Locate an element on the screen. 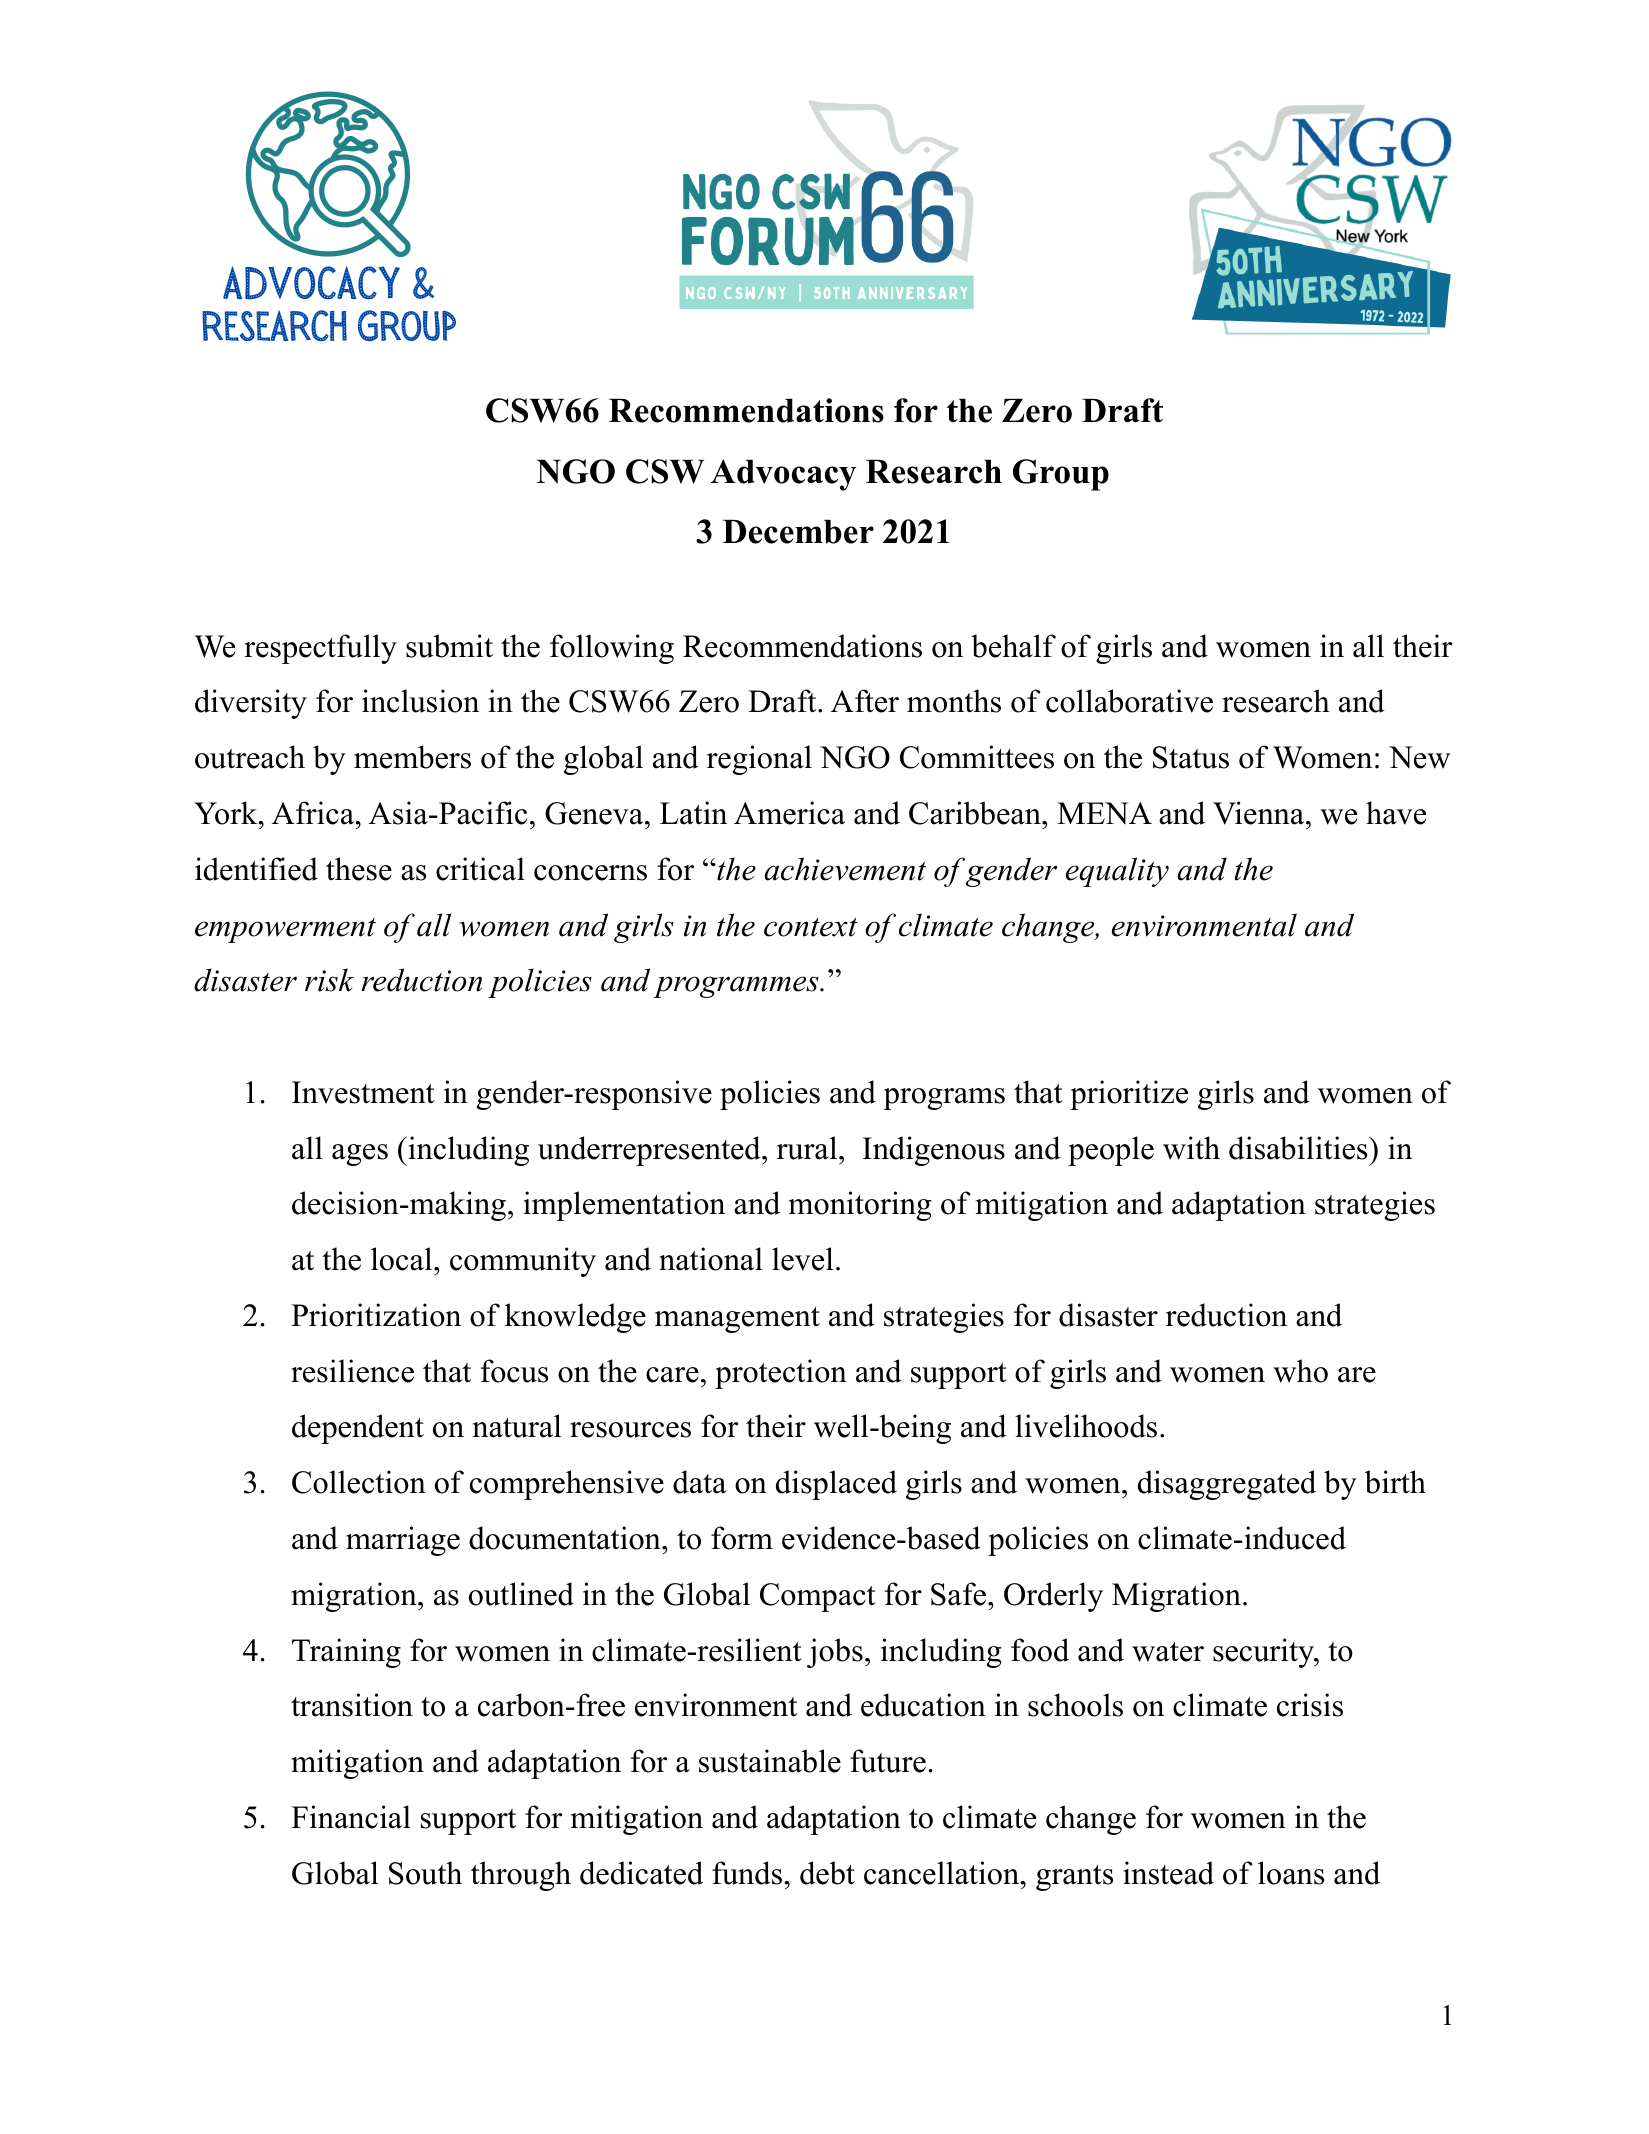 The width and height of the screenshot is (1649, 2134). Financial is located at coordinates (351, 1817).
